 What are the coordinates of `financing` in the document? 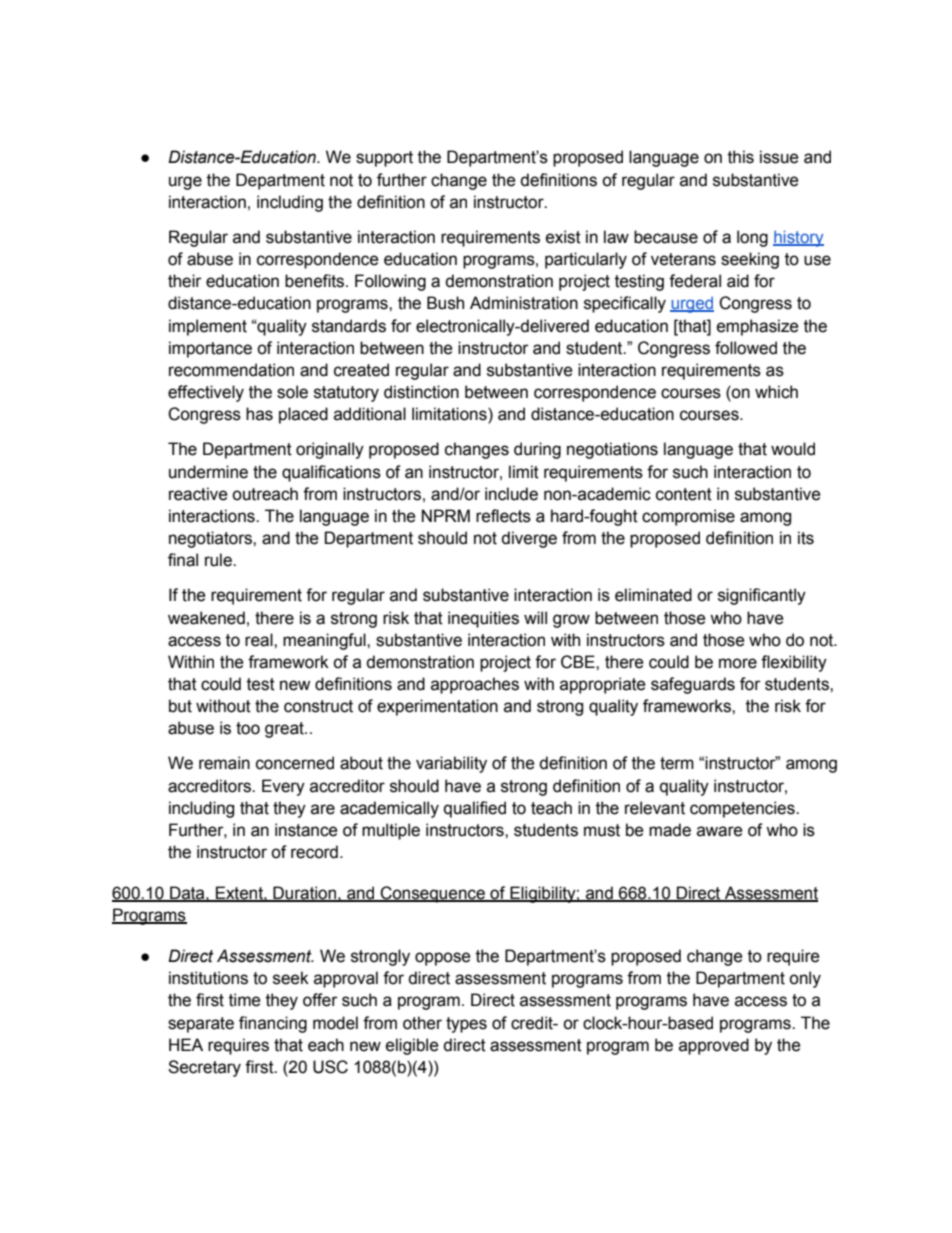 It's located at (273, 1024).
